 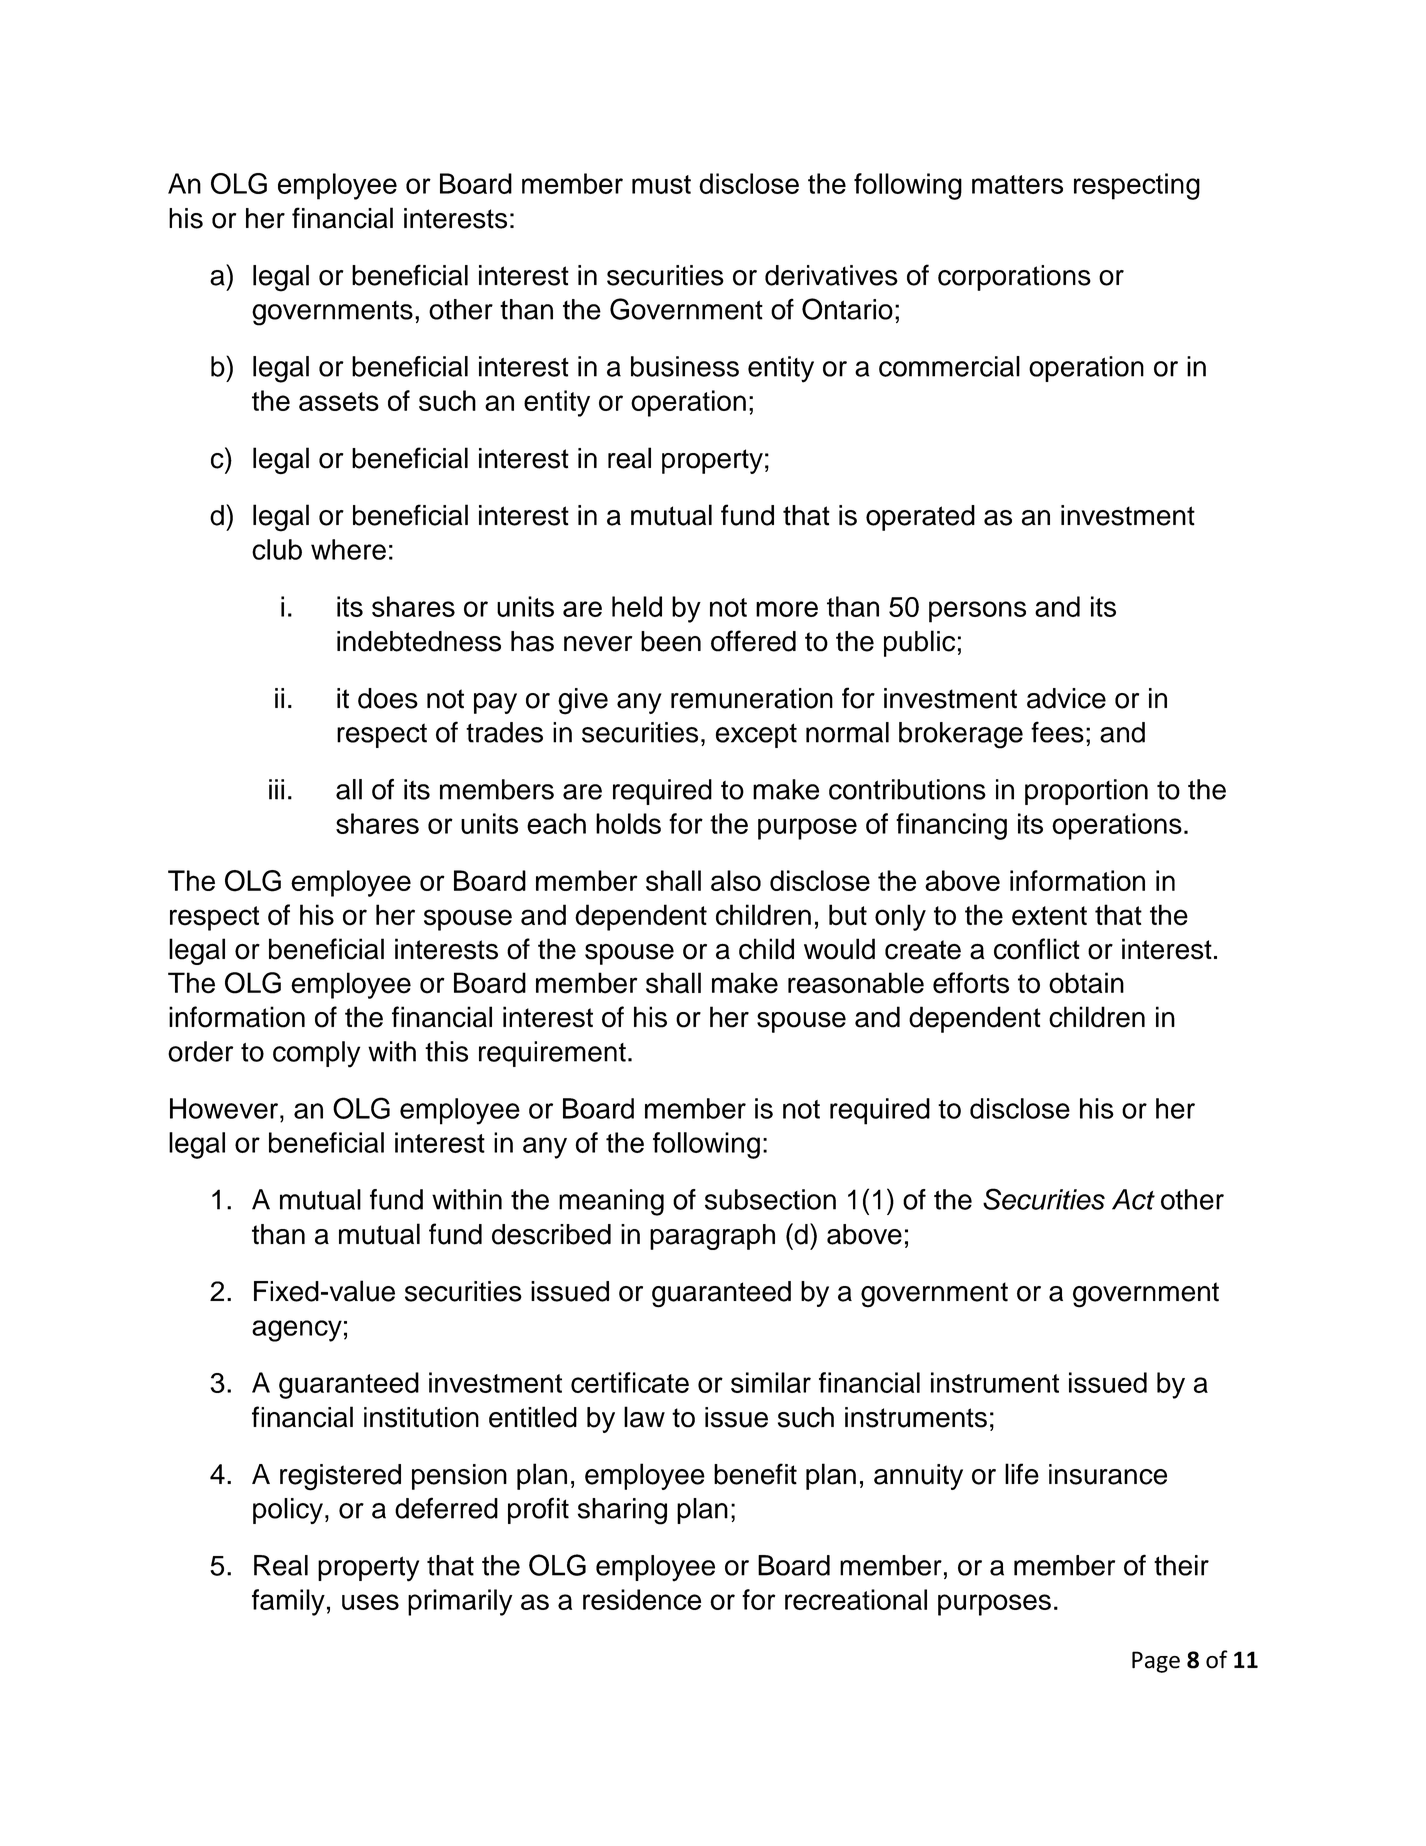 What do you see at coordinates (637, 606) in the screenshot?
I see `held` at bounding box center [637, 606].
